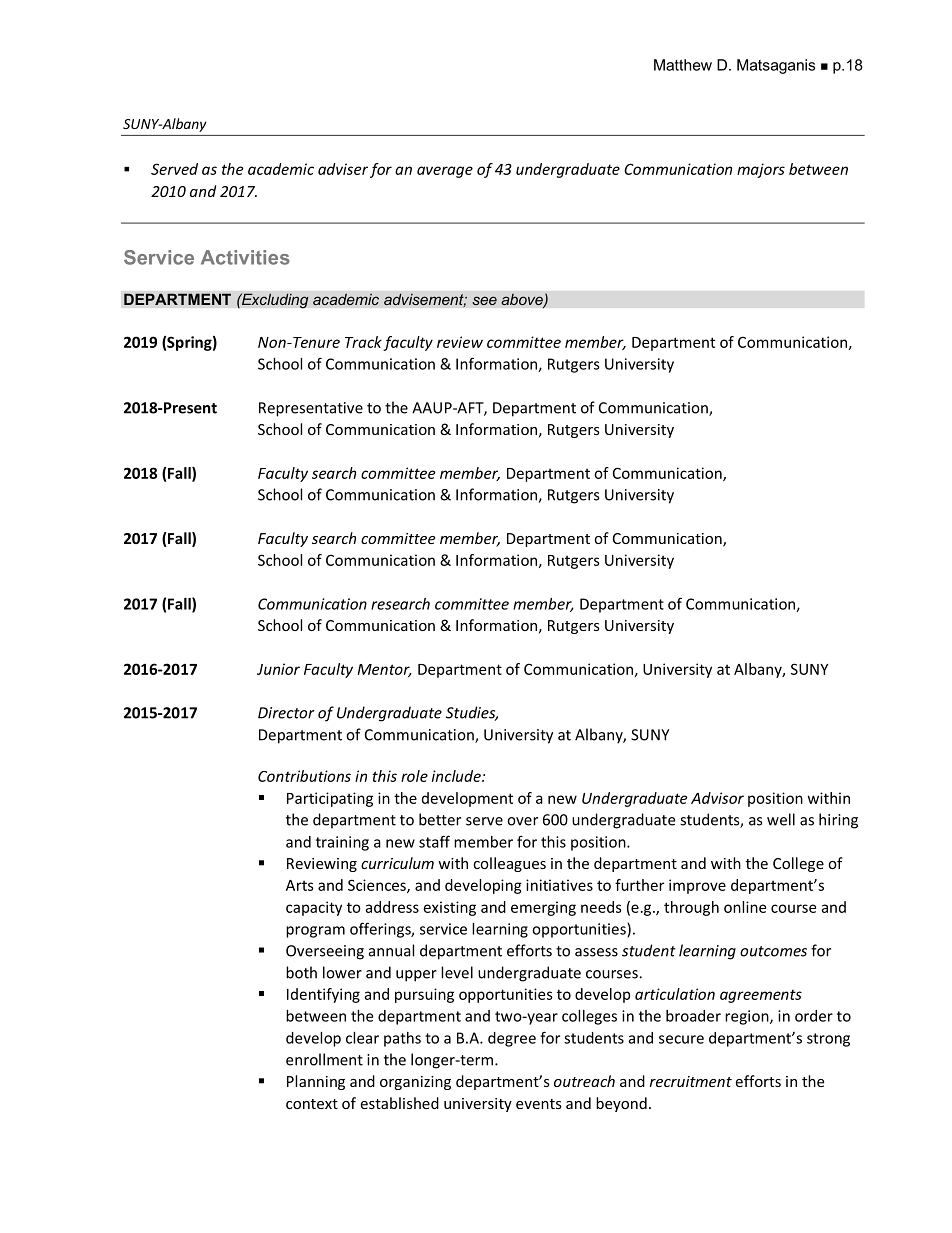 This image has width=952, height=1233. Describe the element at coordinates (748, 1017) in the image. I see `region` at that location.
